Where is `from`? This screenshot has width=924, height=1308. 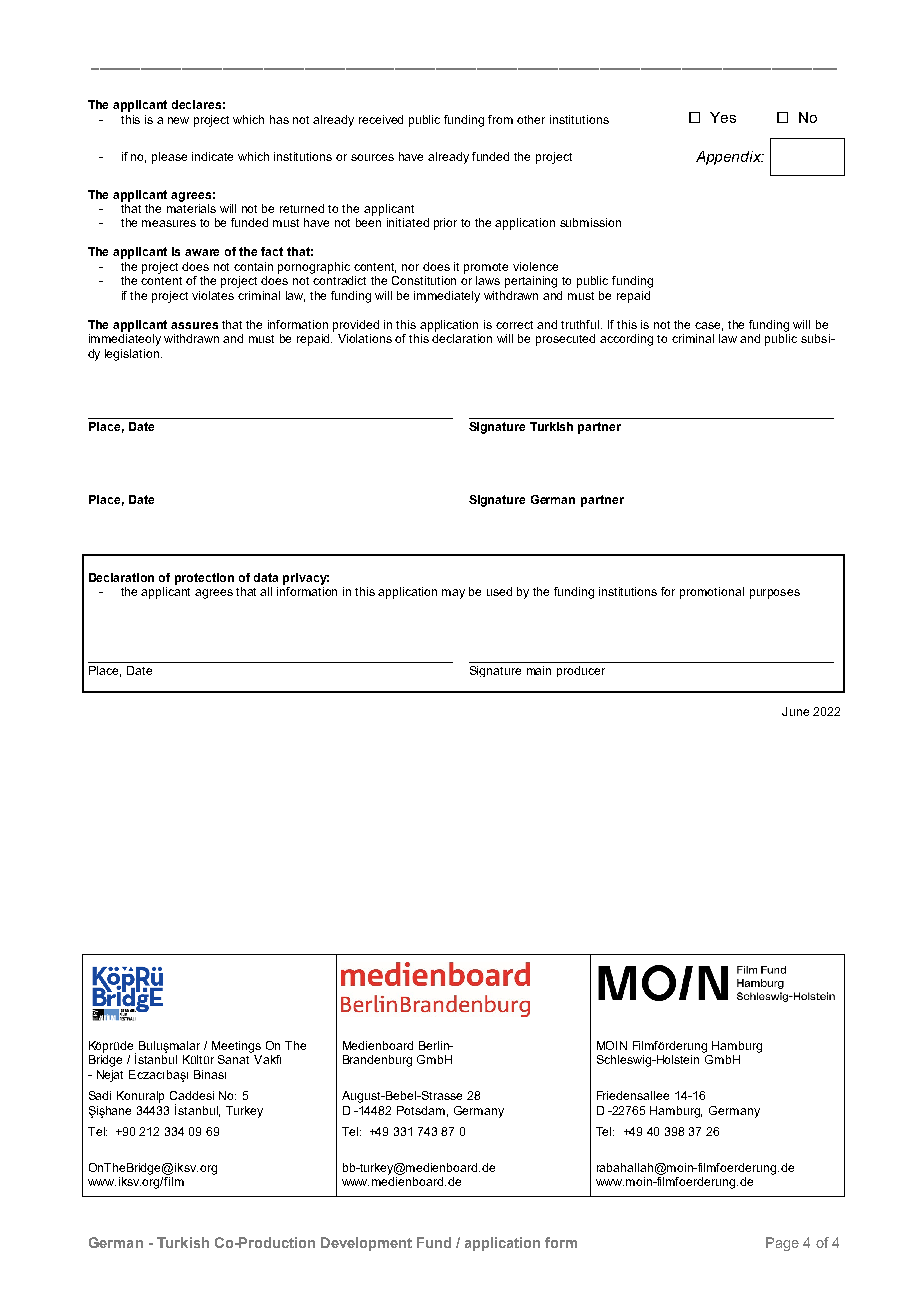
from is located at coordinates (500, 119).
